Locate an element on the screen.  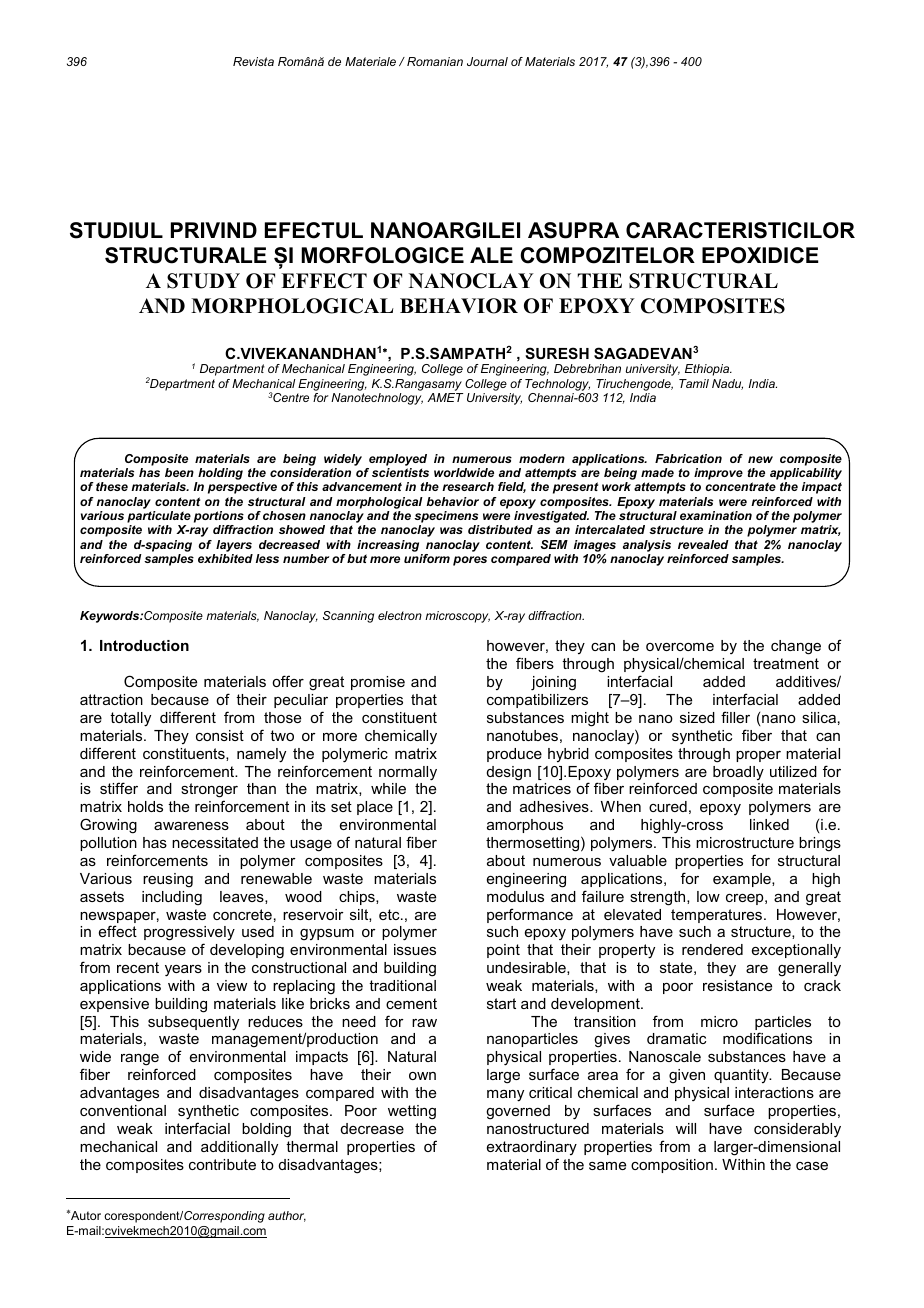
been is located at coordinates (179, 472).
